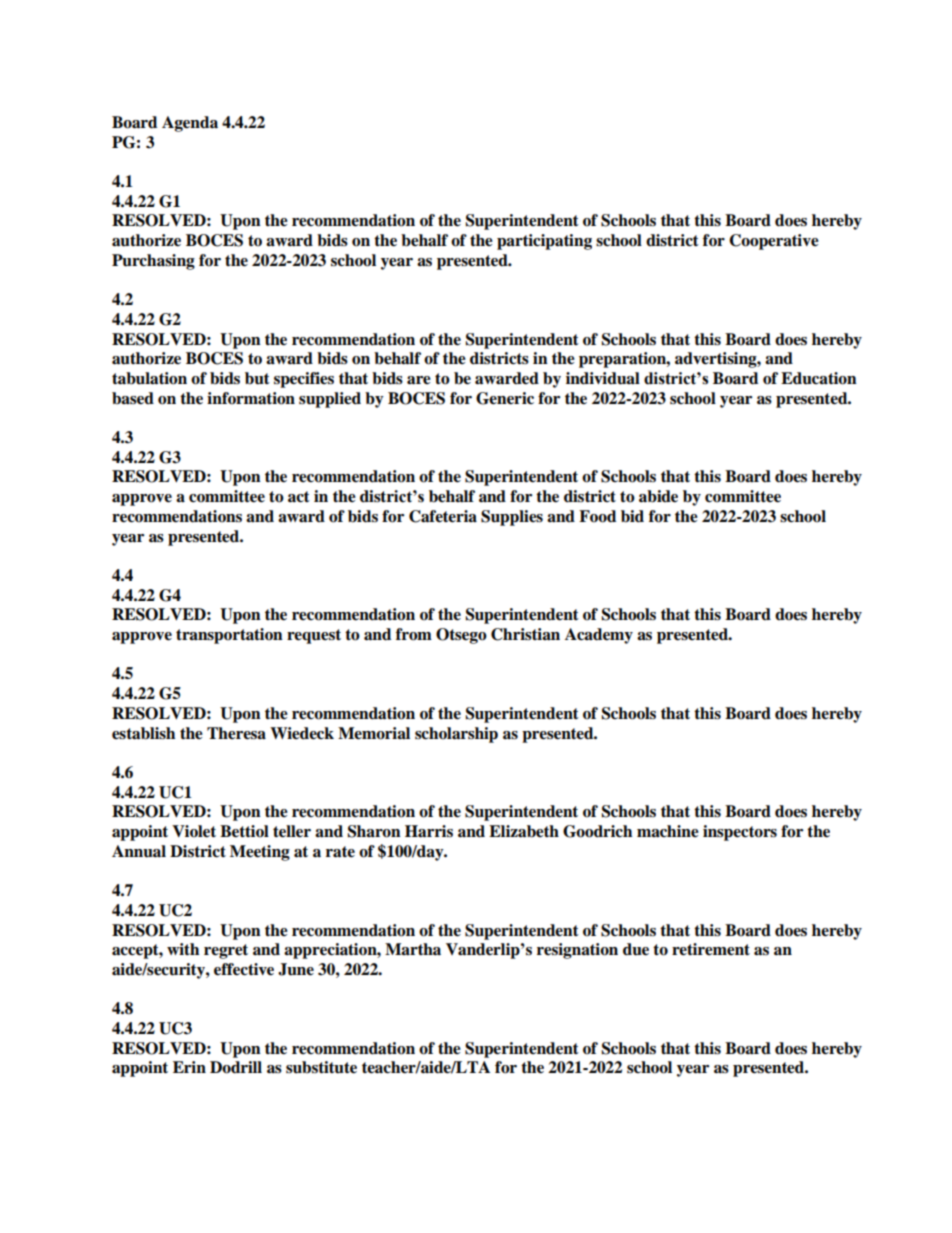  What do you see at coordinates (599, 636) in the page?
I see `Academy` at bounding box center [599, 636].
